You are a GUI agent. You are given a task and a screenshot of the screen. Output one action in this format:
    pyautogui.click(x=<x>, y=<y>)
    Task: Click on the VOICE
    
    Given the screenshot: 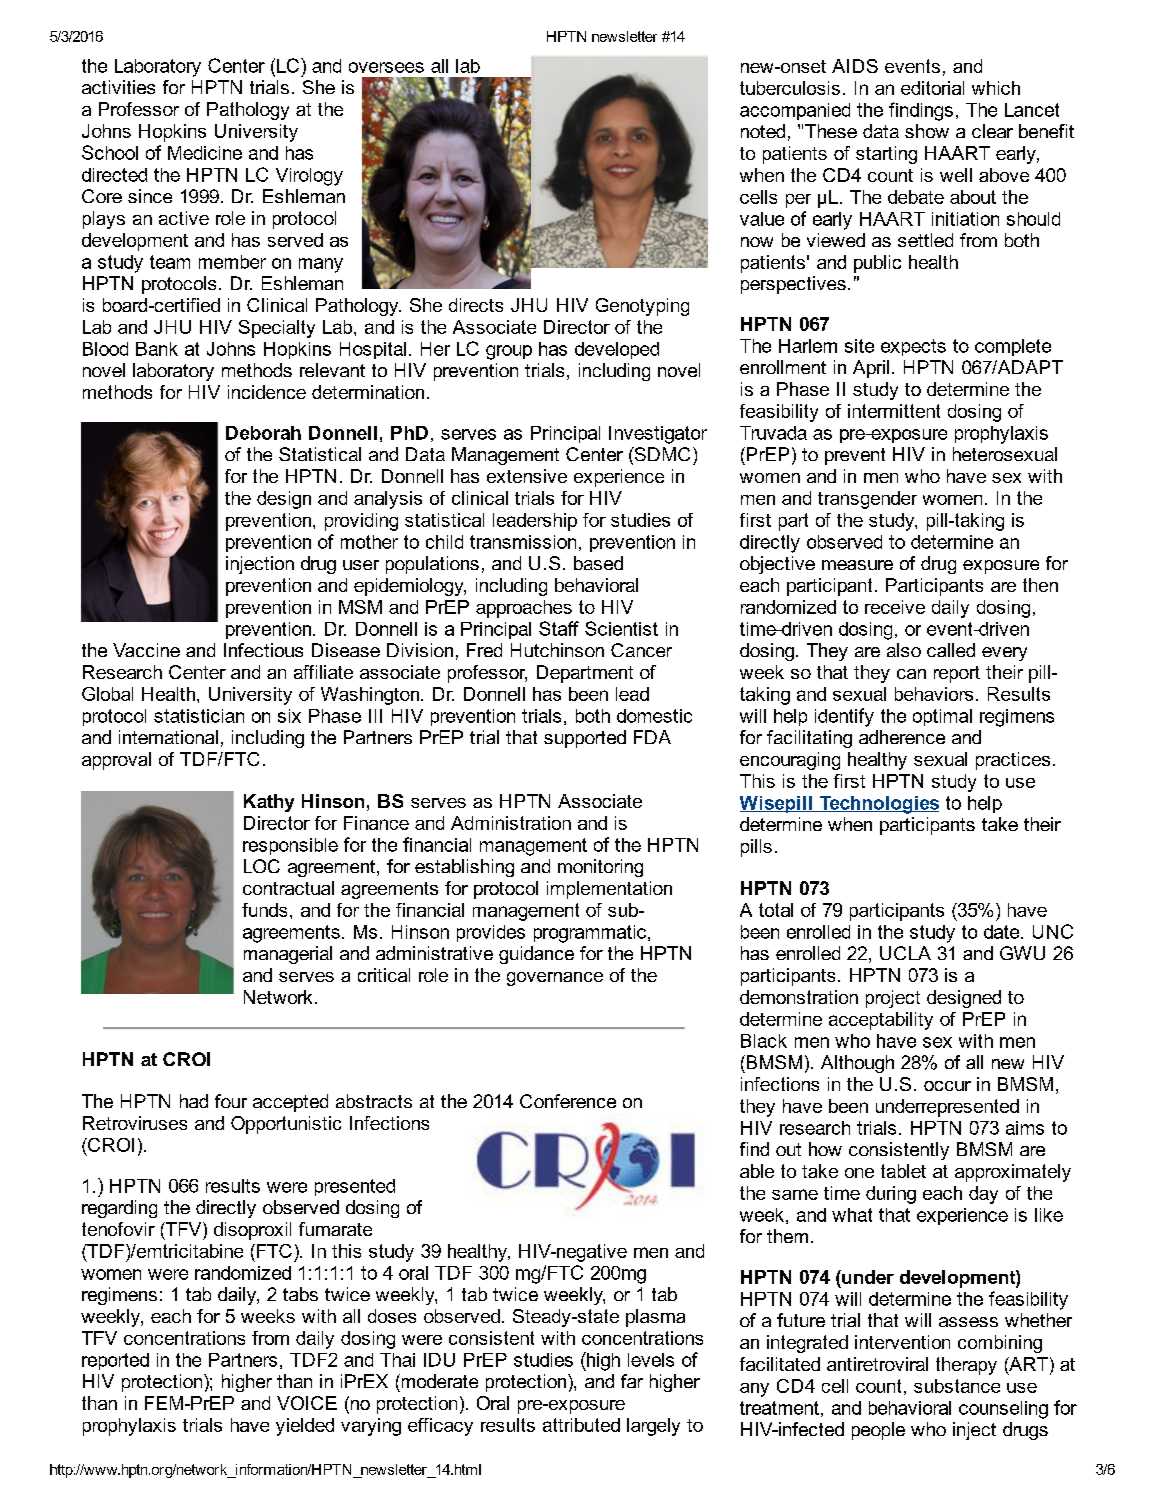 What is the action you would take?
    pyautogui.click(x=307, y=1403)
